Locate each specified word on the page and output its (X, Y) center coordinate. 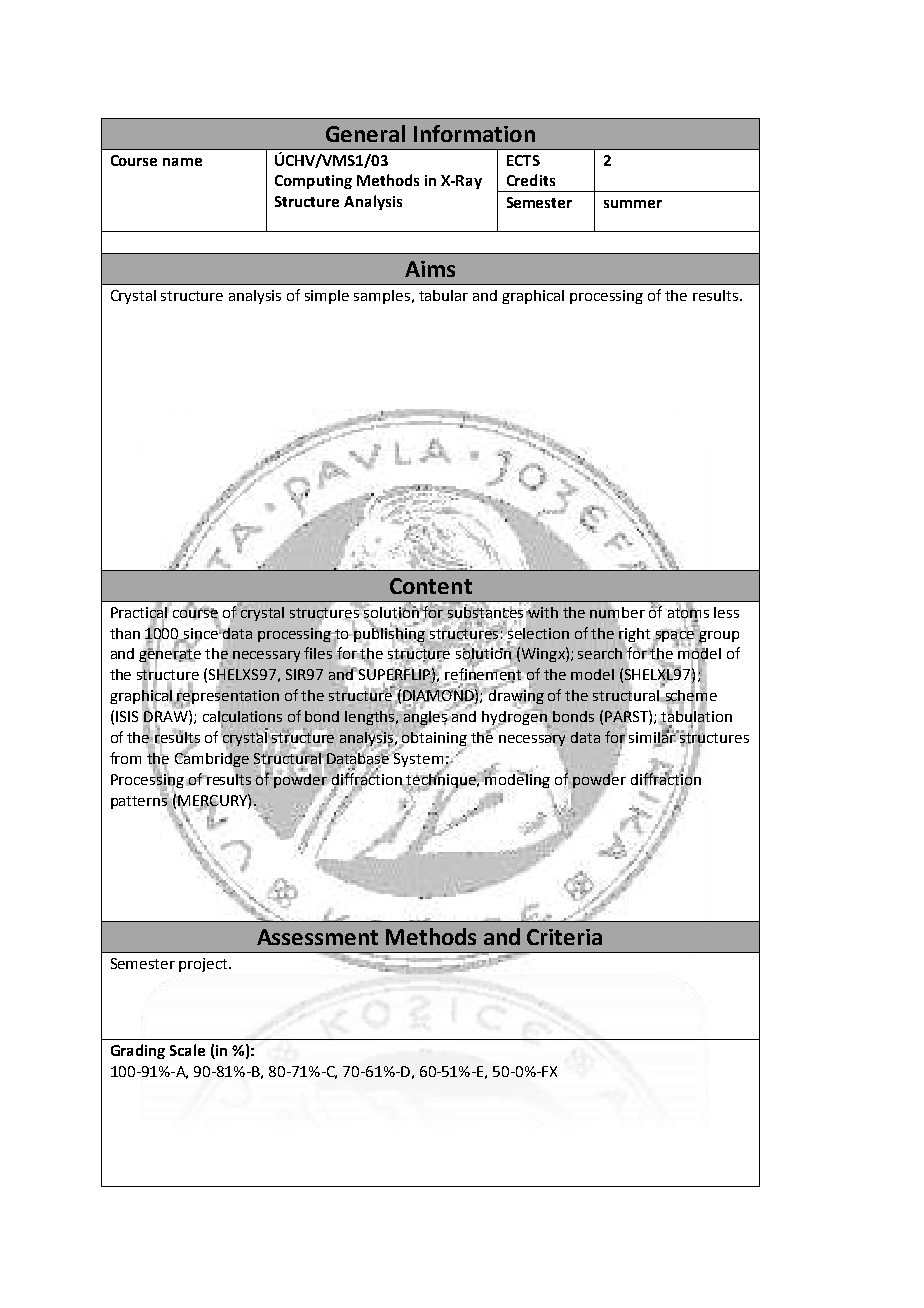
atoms (688, 612)
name (182, 162)
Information (474, 133)
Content (431, 586)
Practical (140, 612)
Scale (187, 1050)
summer (633, 204)
